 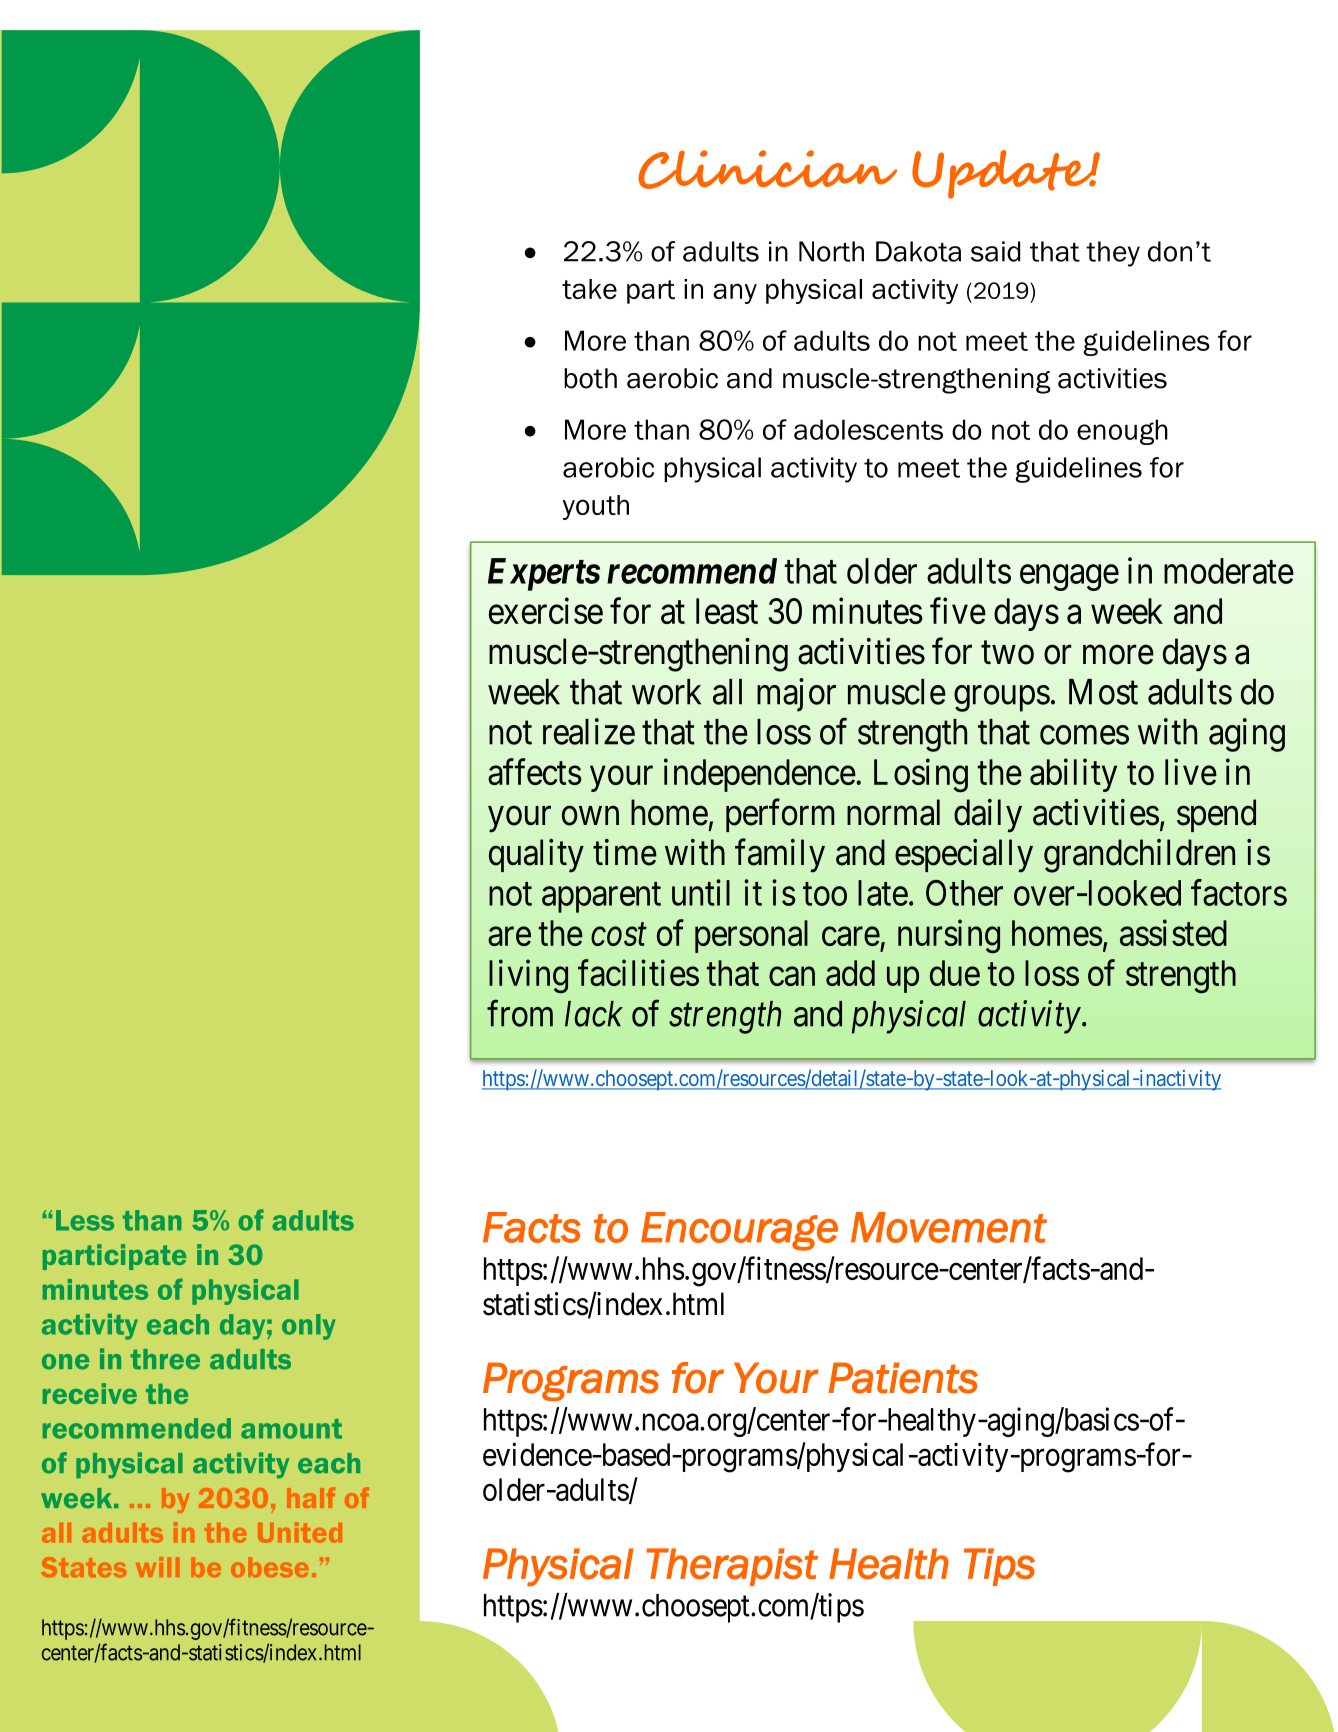 What do you see at coordinates (157, 1567) in the document?
I see `will` at bounding box center [157, 1567].
